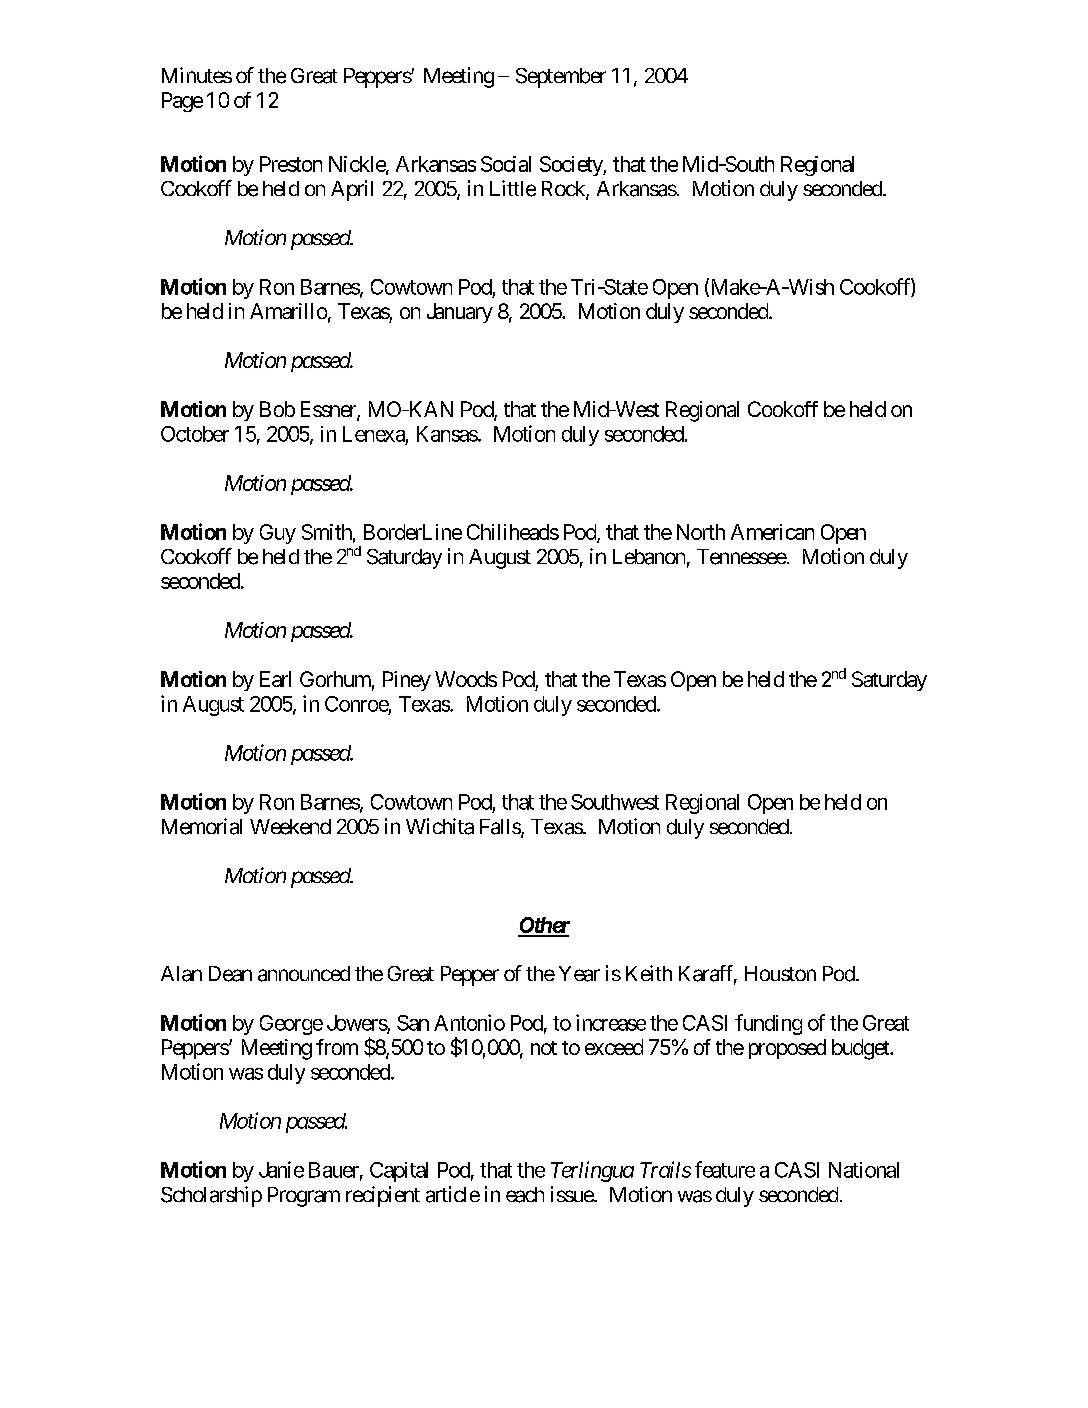 Image resolution: width=1088 pixels, height=1408 pixels. What do you see at coordinates (291, 164) in the page?
I see `Preston` at bounding box center [291, 164].
